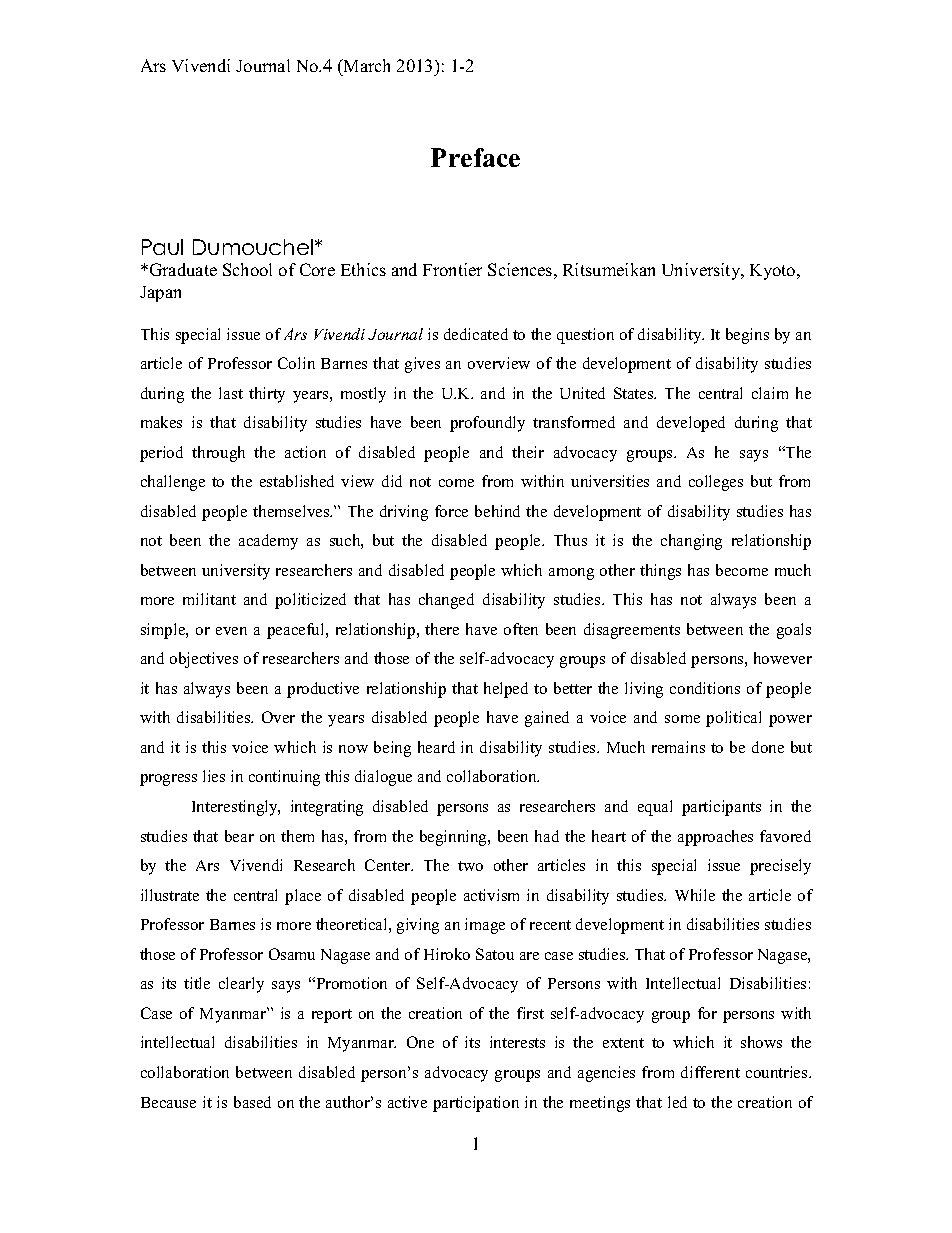 This screenshot has height=1233, width=952. What do you see at coordinates (774, 272) in the screenshot?
I see `Kyoto` at bounding box center [774, 272].
